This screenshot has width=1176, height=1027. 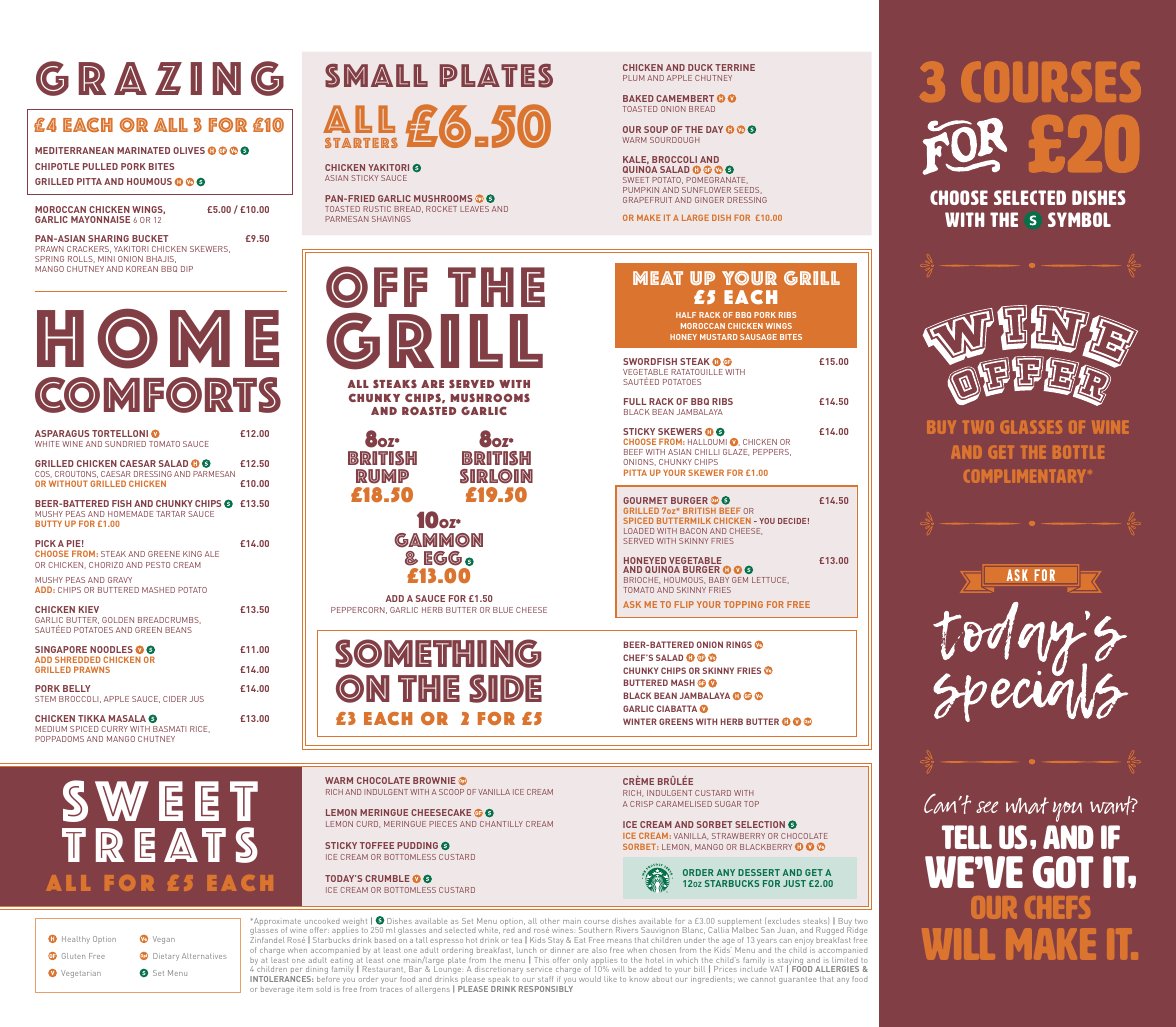 I want to click on This, so click(x=541, y=960).
